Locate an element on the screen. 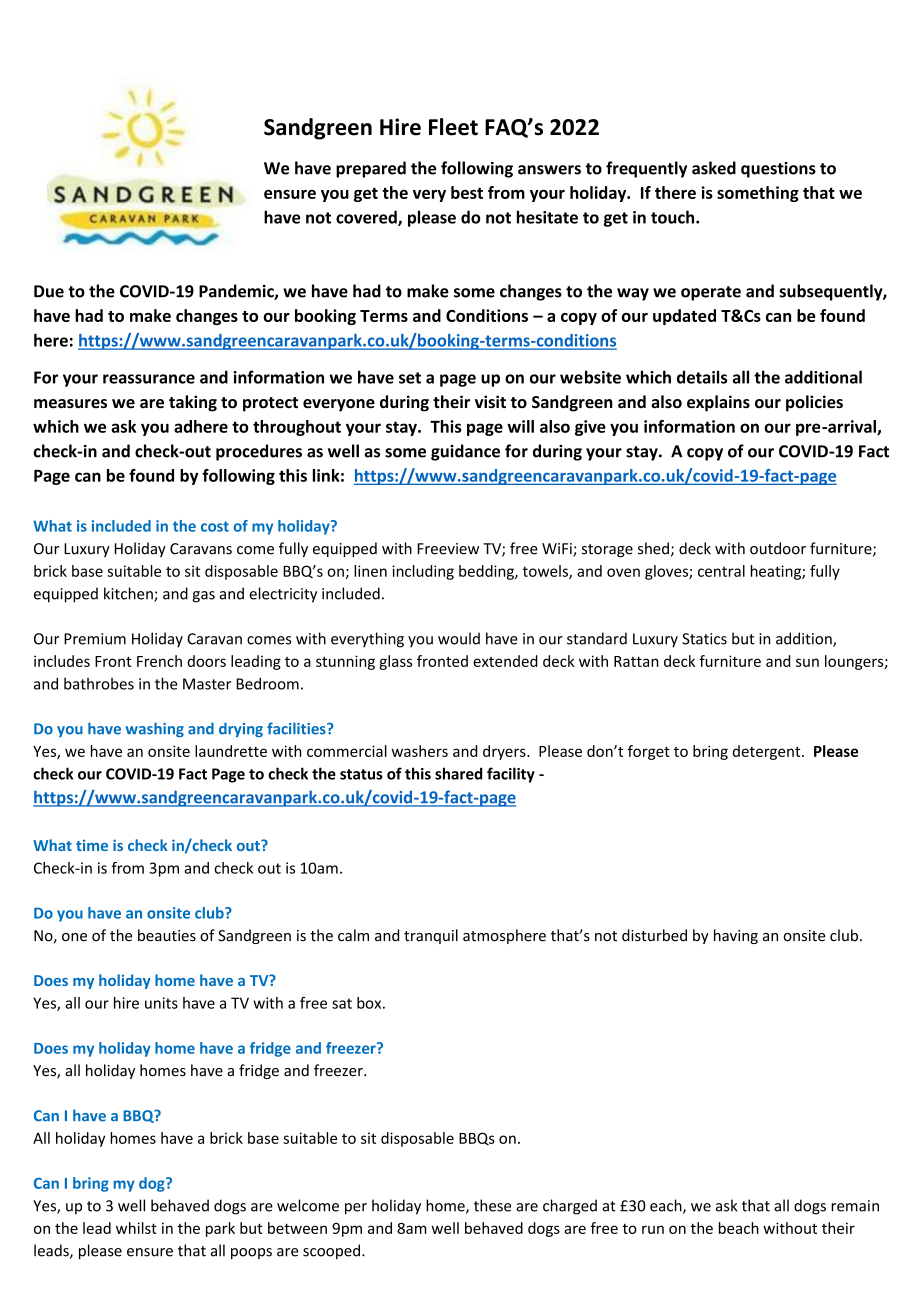 The width and height of the screenshot is (924, 1308). having is located at coordinates (736, 936).
